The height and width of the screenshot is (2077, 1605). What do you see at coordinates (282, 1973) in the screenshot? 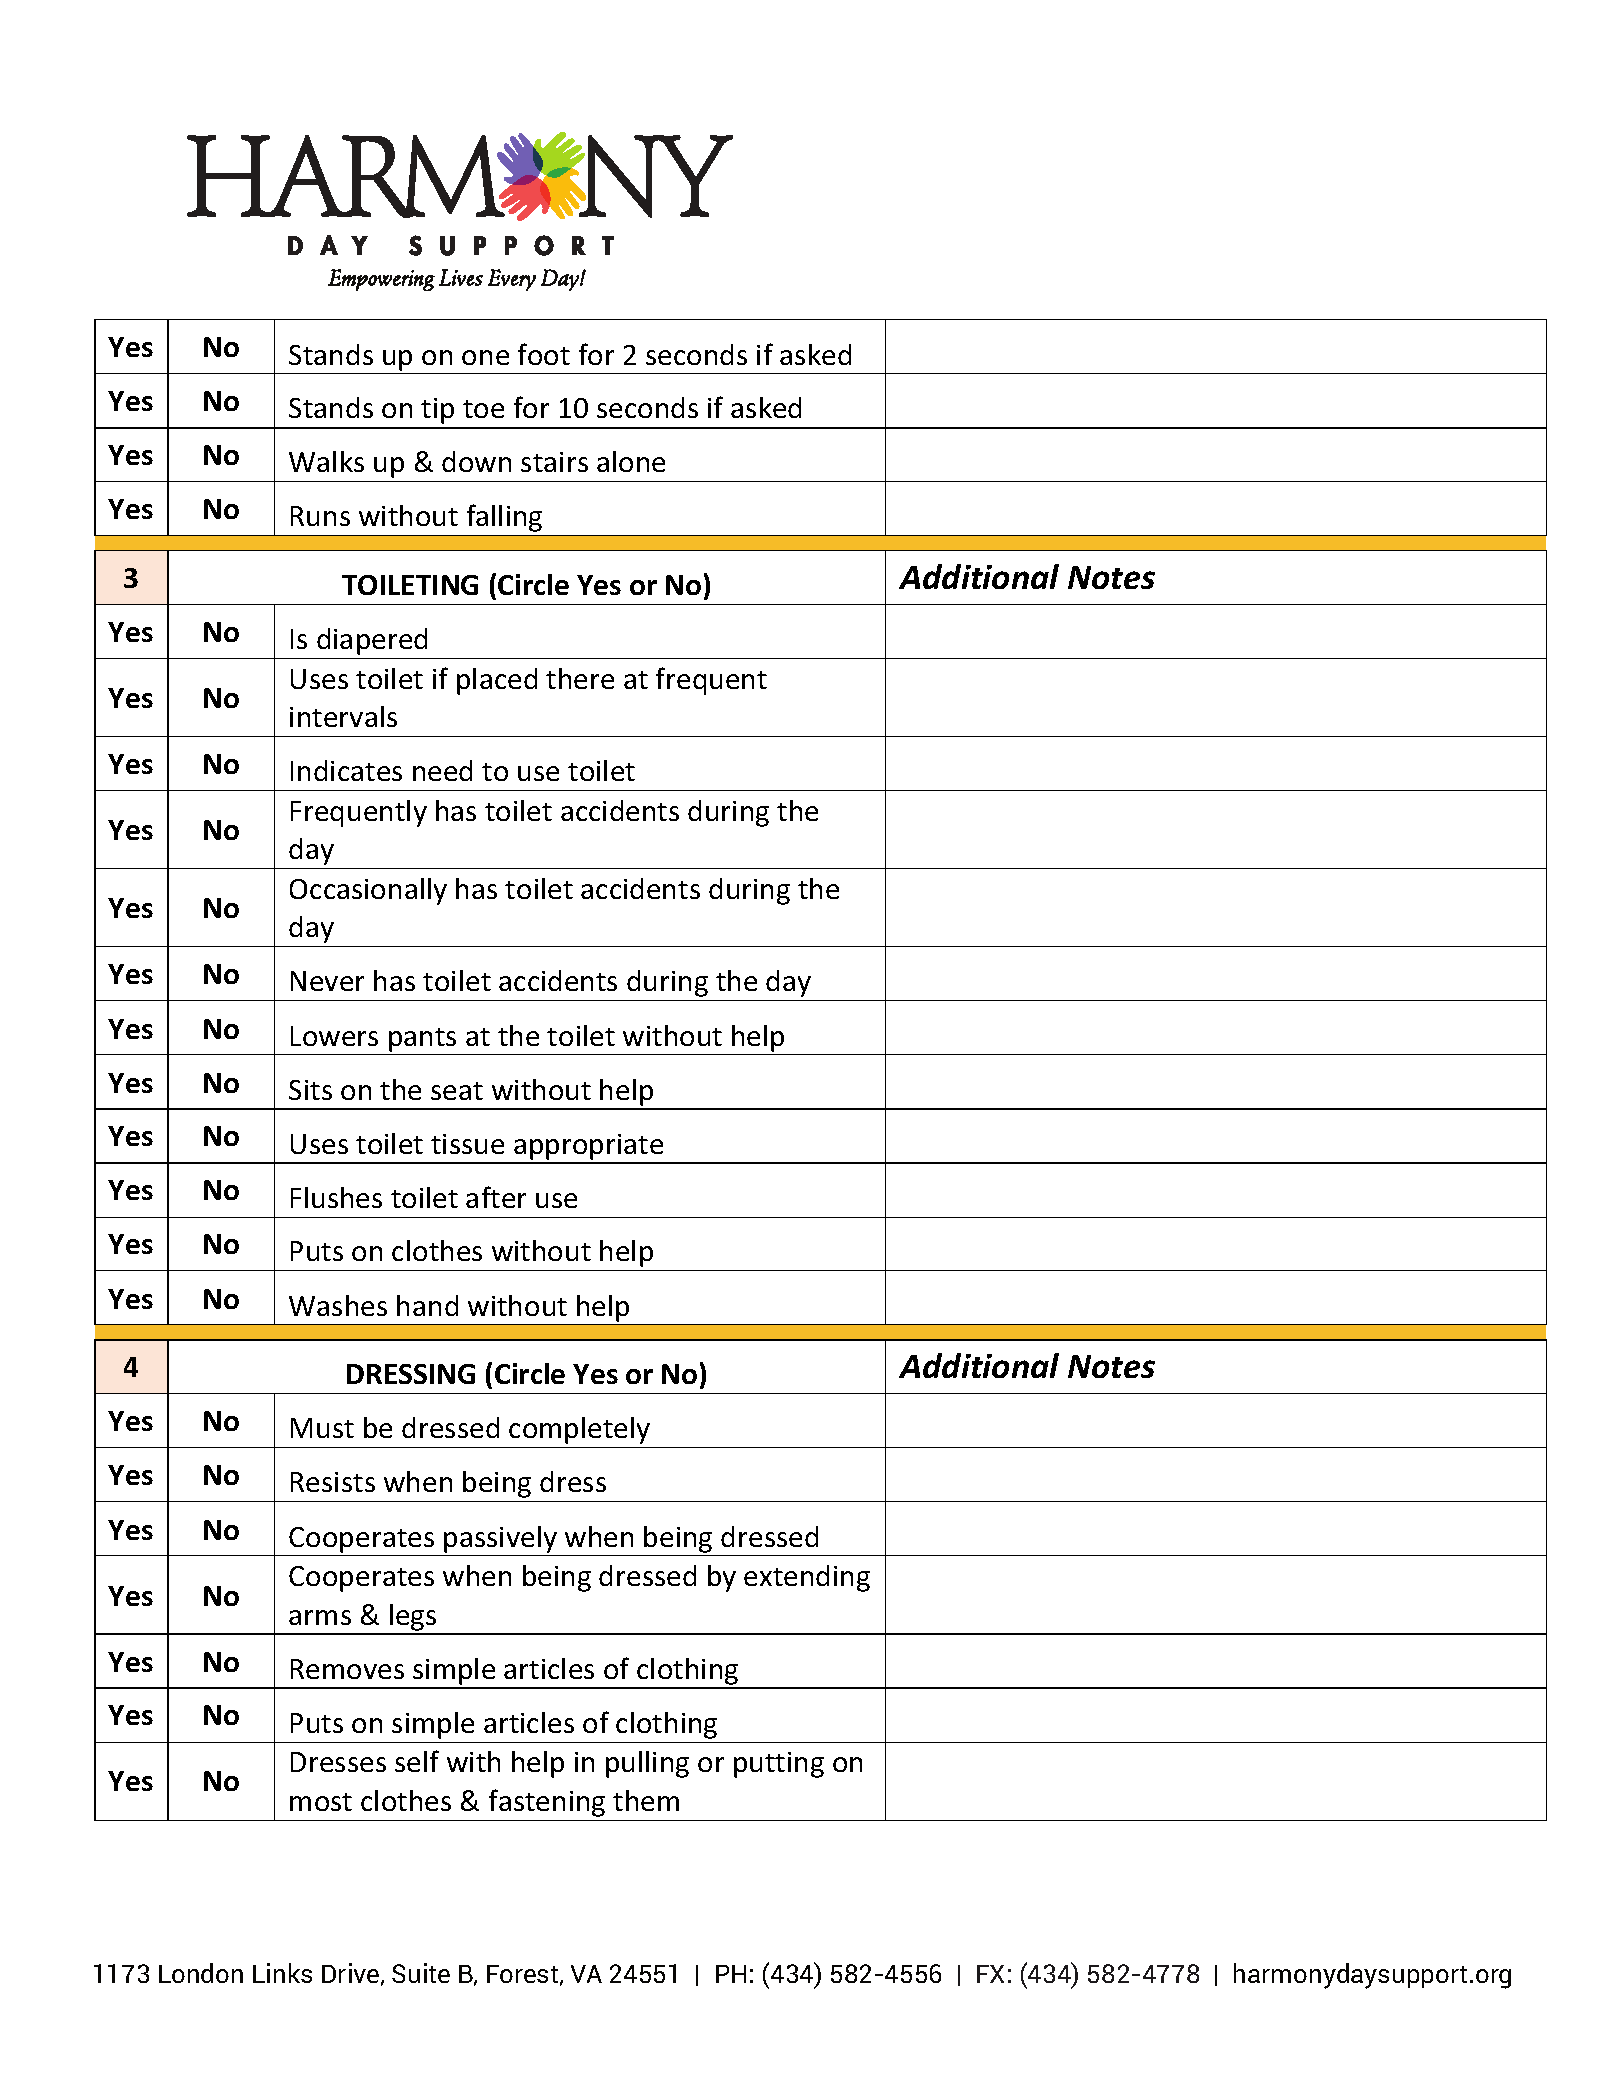
I see `Links` at bounding box center [282, 1973].
